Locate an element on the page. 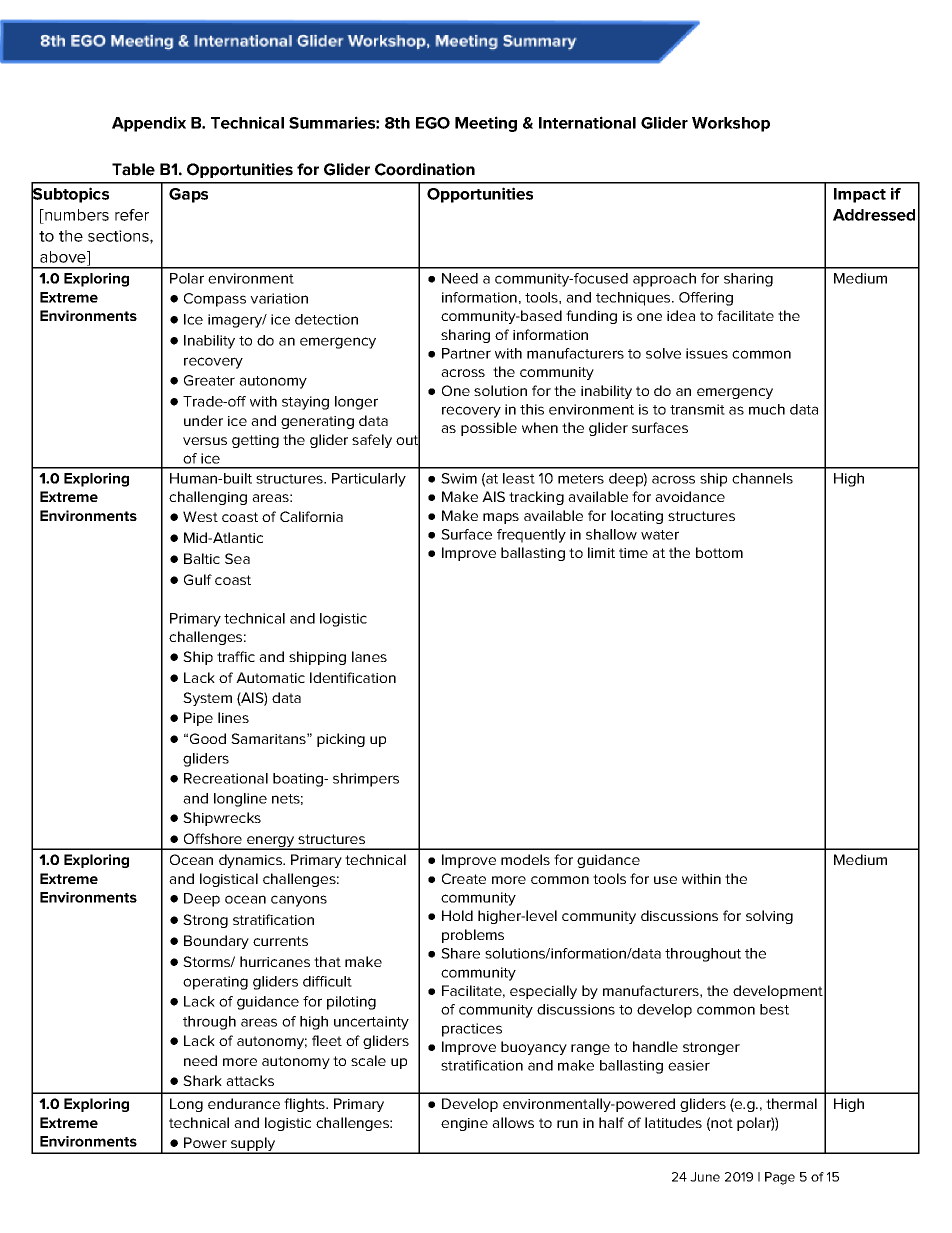 This document has height=1233, width=952. challenging is located at coordinates (208, 498).
